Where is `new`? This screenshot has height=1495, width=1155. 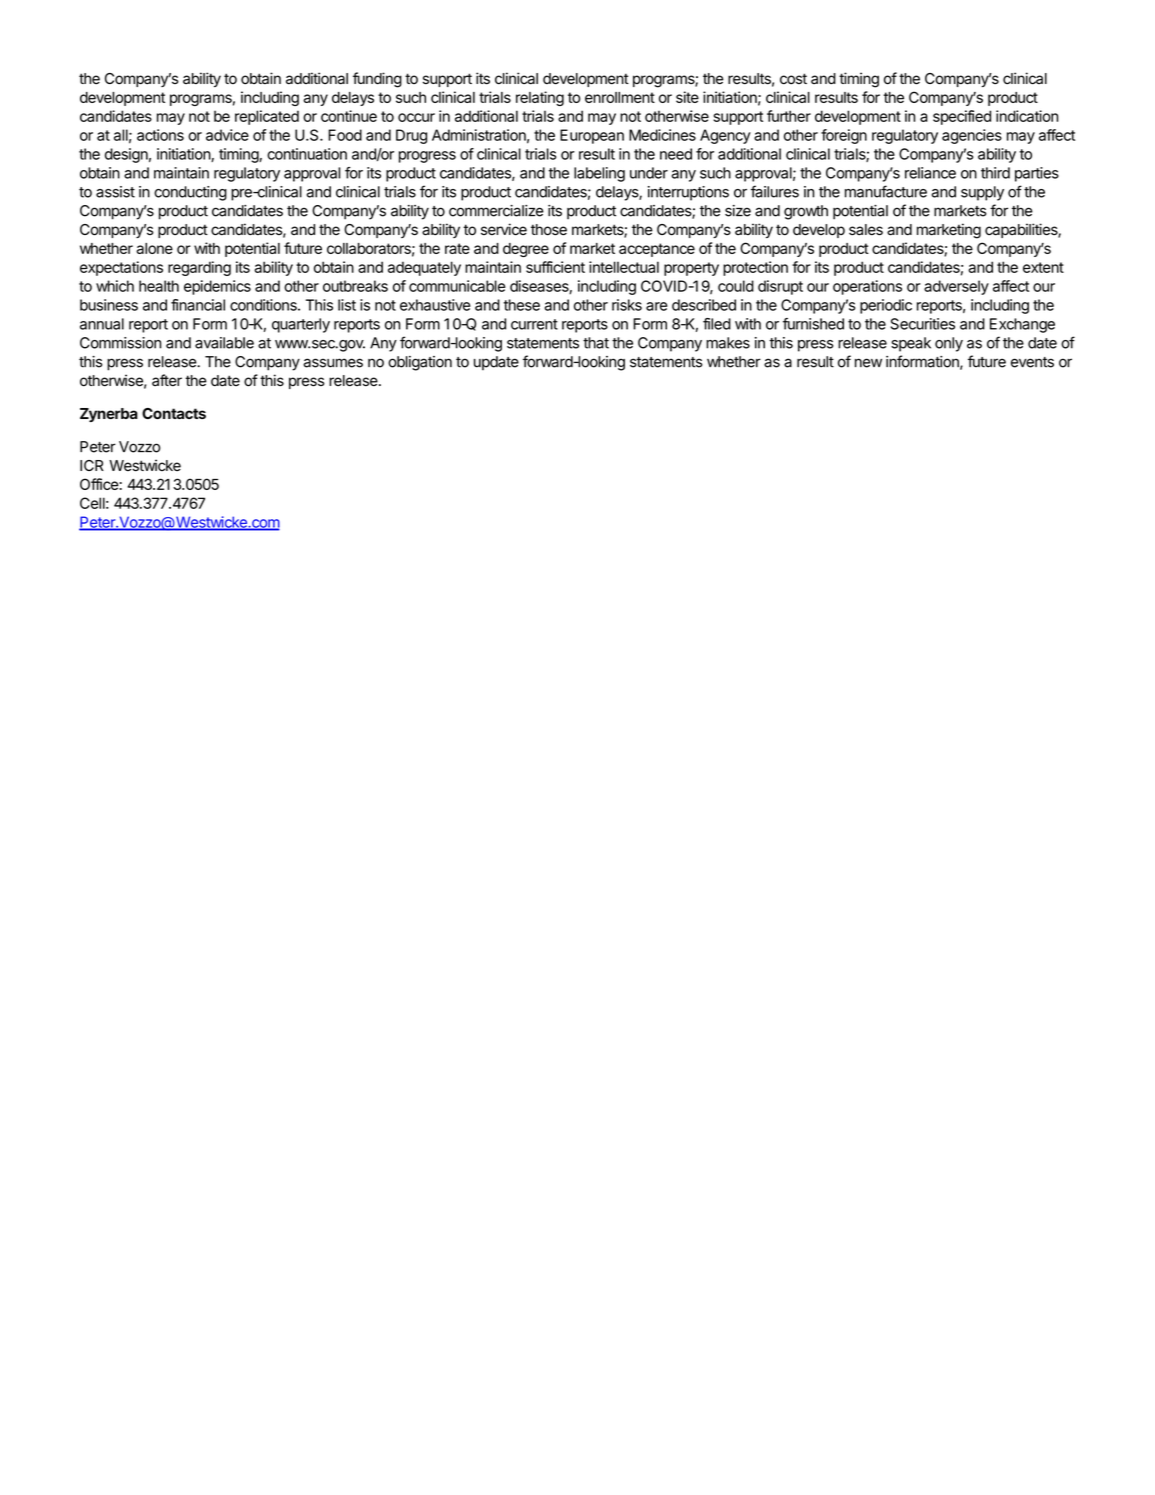 new is located at coordinates (868, 363).
